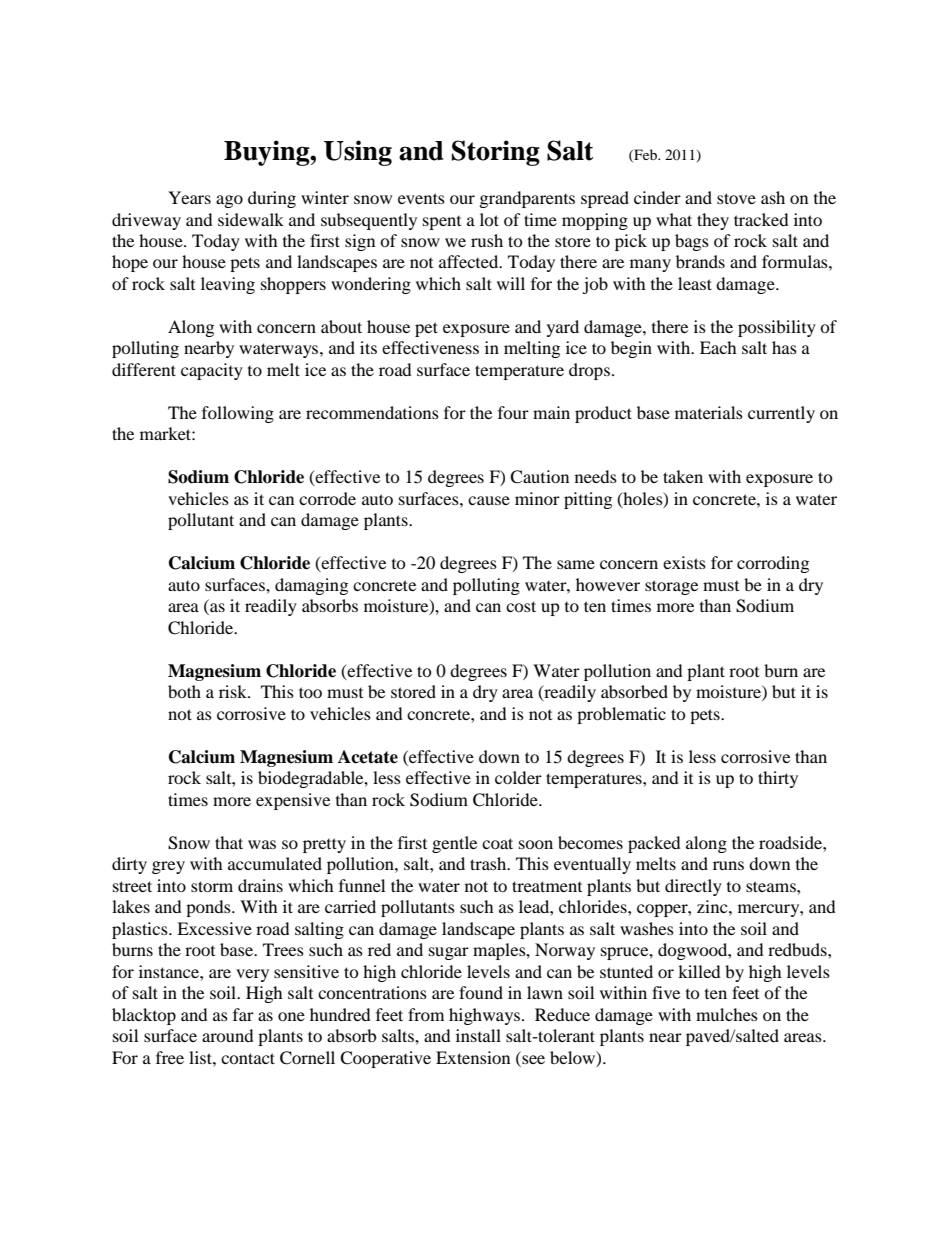 The image size is (952, 1233). What do you see at coordinates (671, 587) in the screenshot?
I see `storage` at bounding box center [671, 587].
